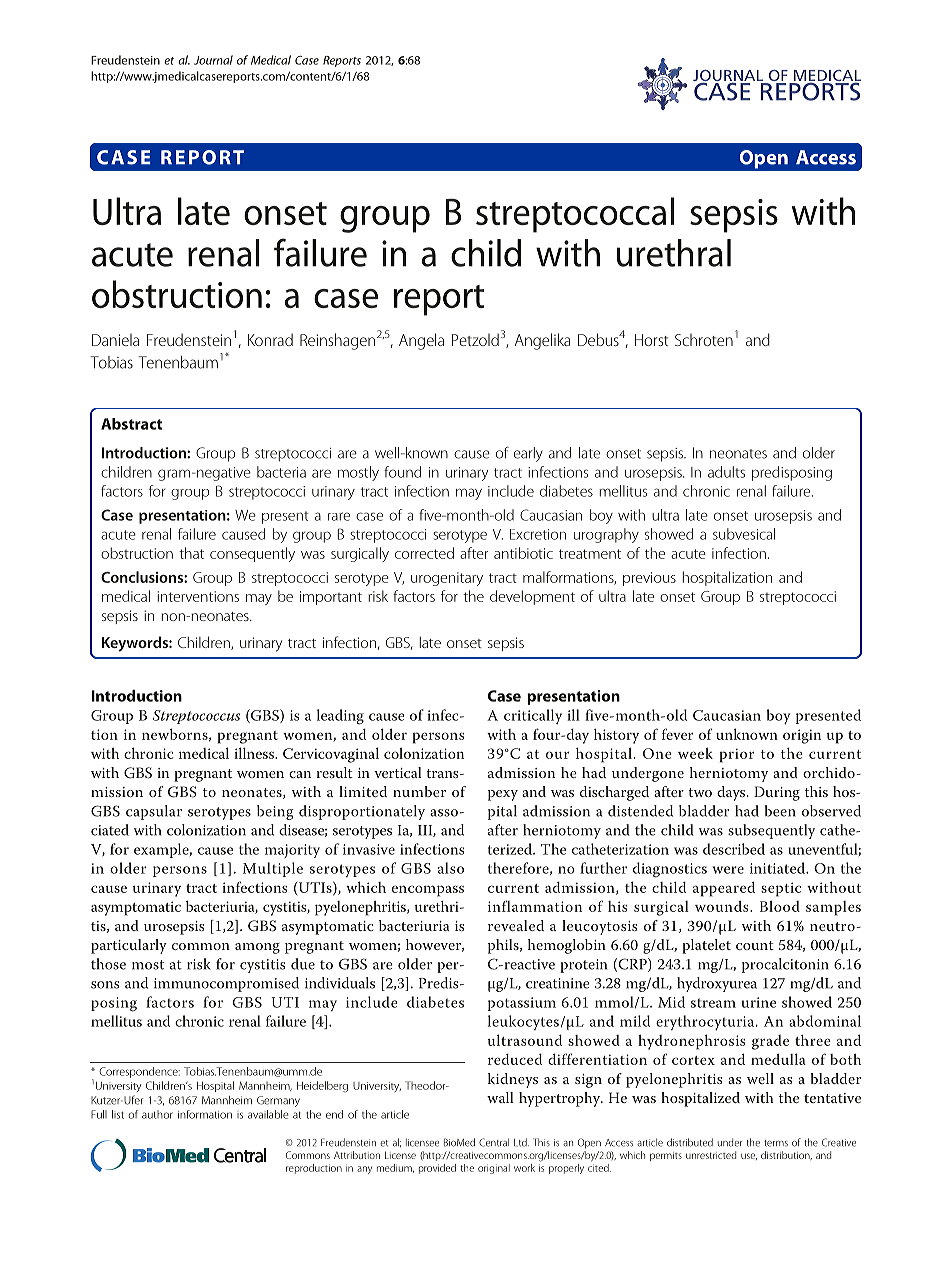 This document has height=1270, width=952. I want to click on that, so click(191, 553).
